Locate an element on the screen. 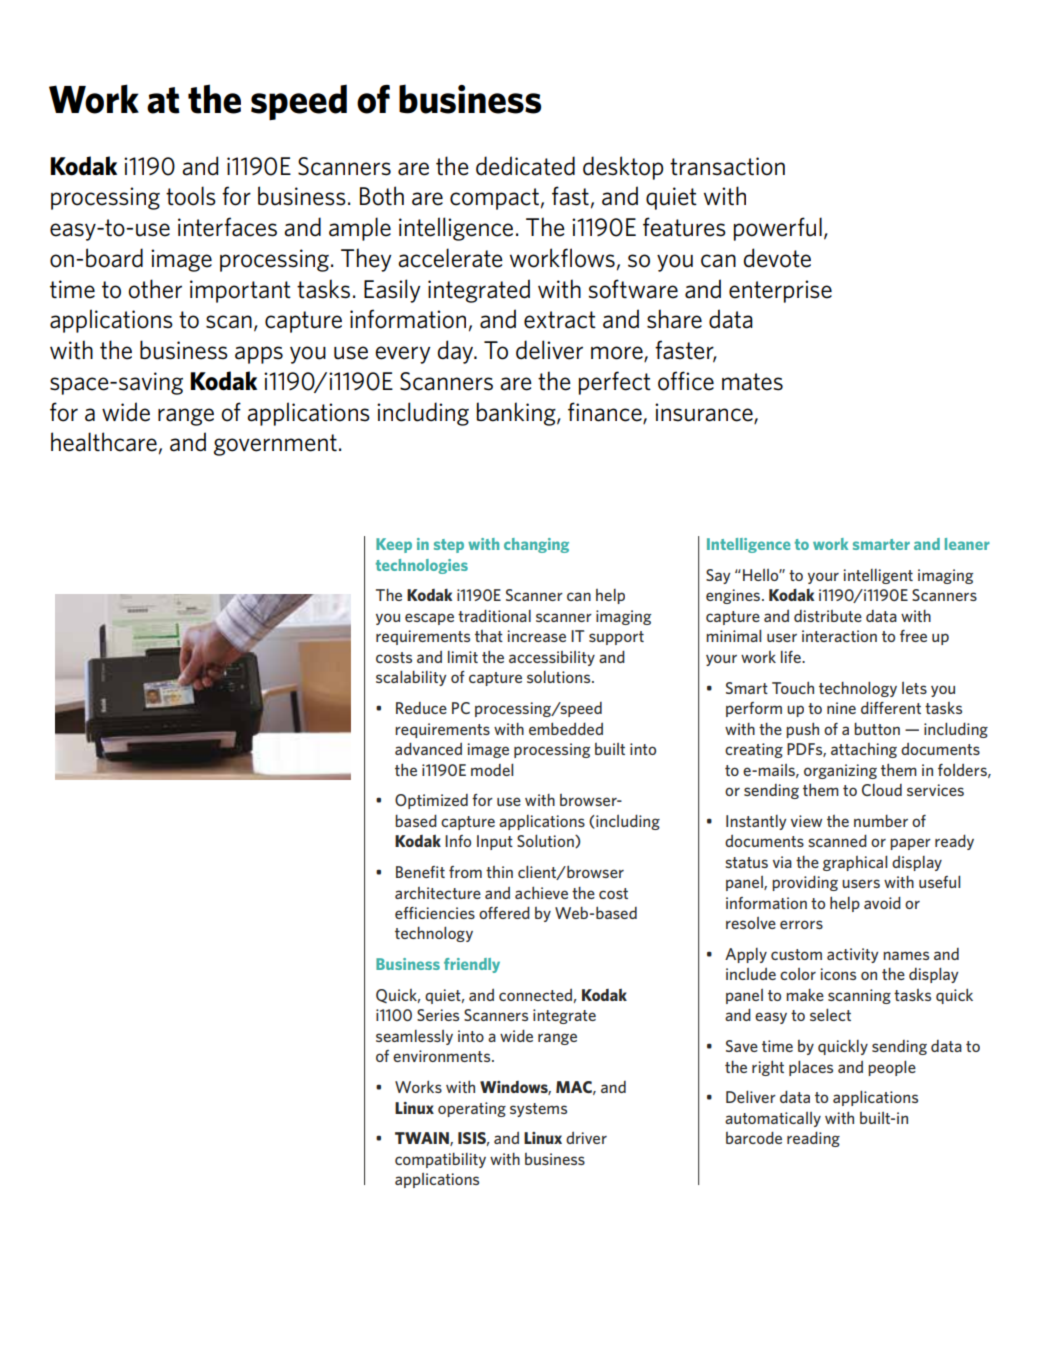 The image size is (1045, 1352). accessibility is located at coordinates (552, 658).
